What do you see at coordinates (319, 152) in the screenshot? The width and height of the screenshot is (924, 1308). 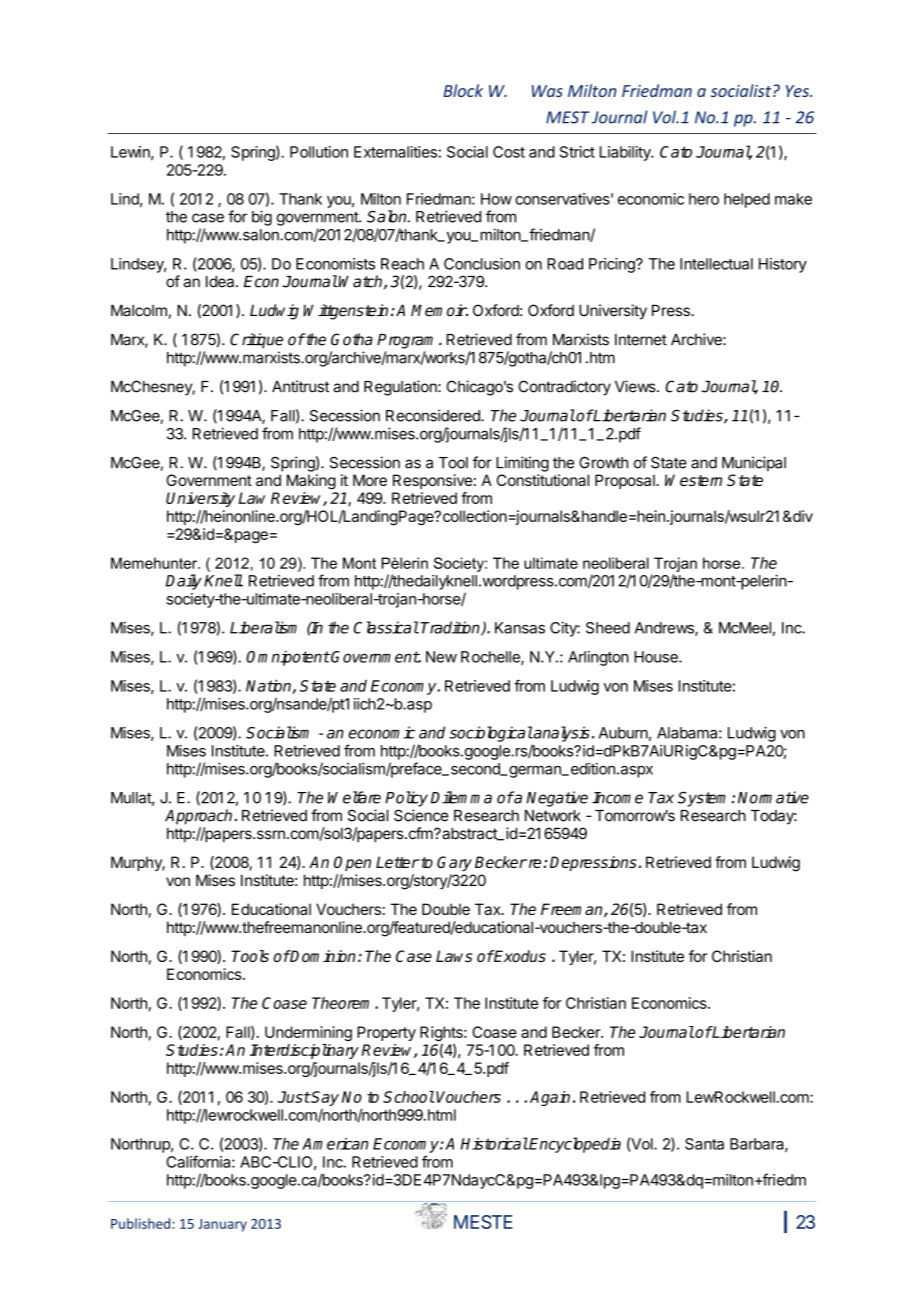 I see `Pollution` at bounding box center [319, 152].
